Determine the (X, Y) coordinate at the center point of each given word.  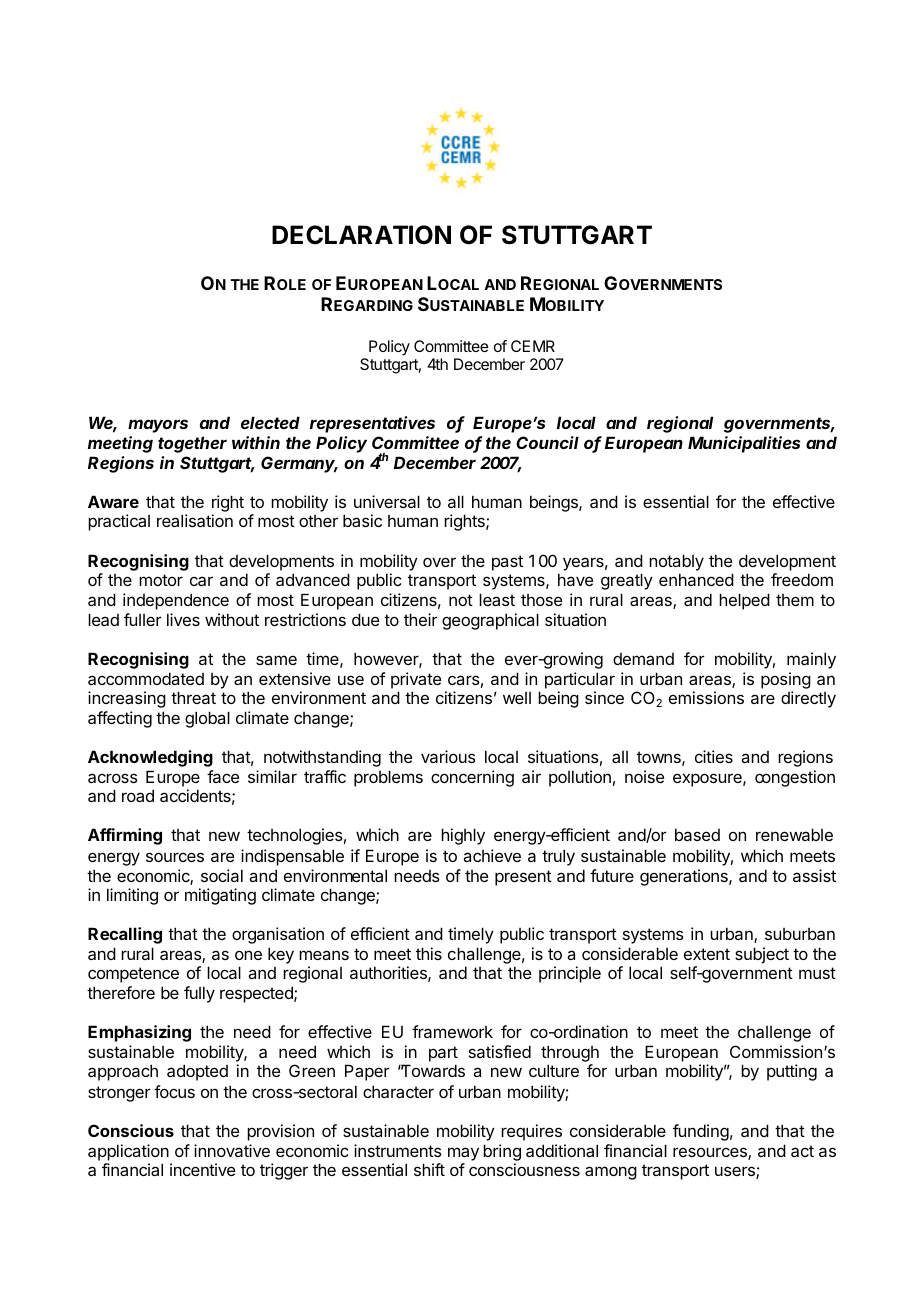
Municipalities (744, 444)
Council (547, 442)
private (416, 680)
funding (701, 1132)
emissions (706, 697)
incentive (202, 1169)
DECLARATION (361, 235)
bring (502, 1152)
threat (193, 697)
